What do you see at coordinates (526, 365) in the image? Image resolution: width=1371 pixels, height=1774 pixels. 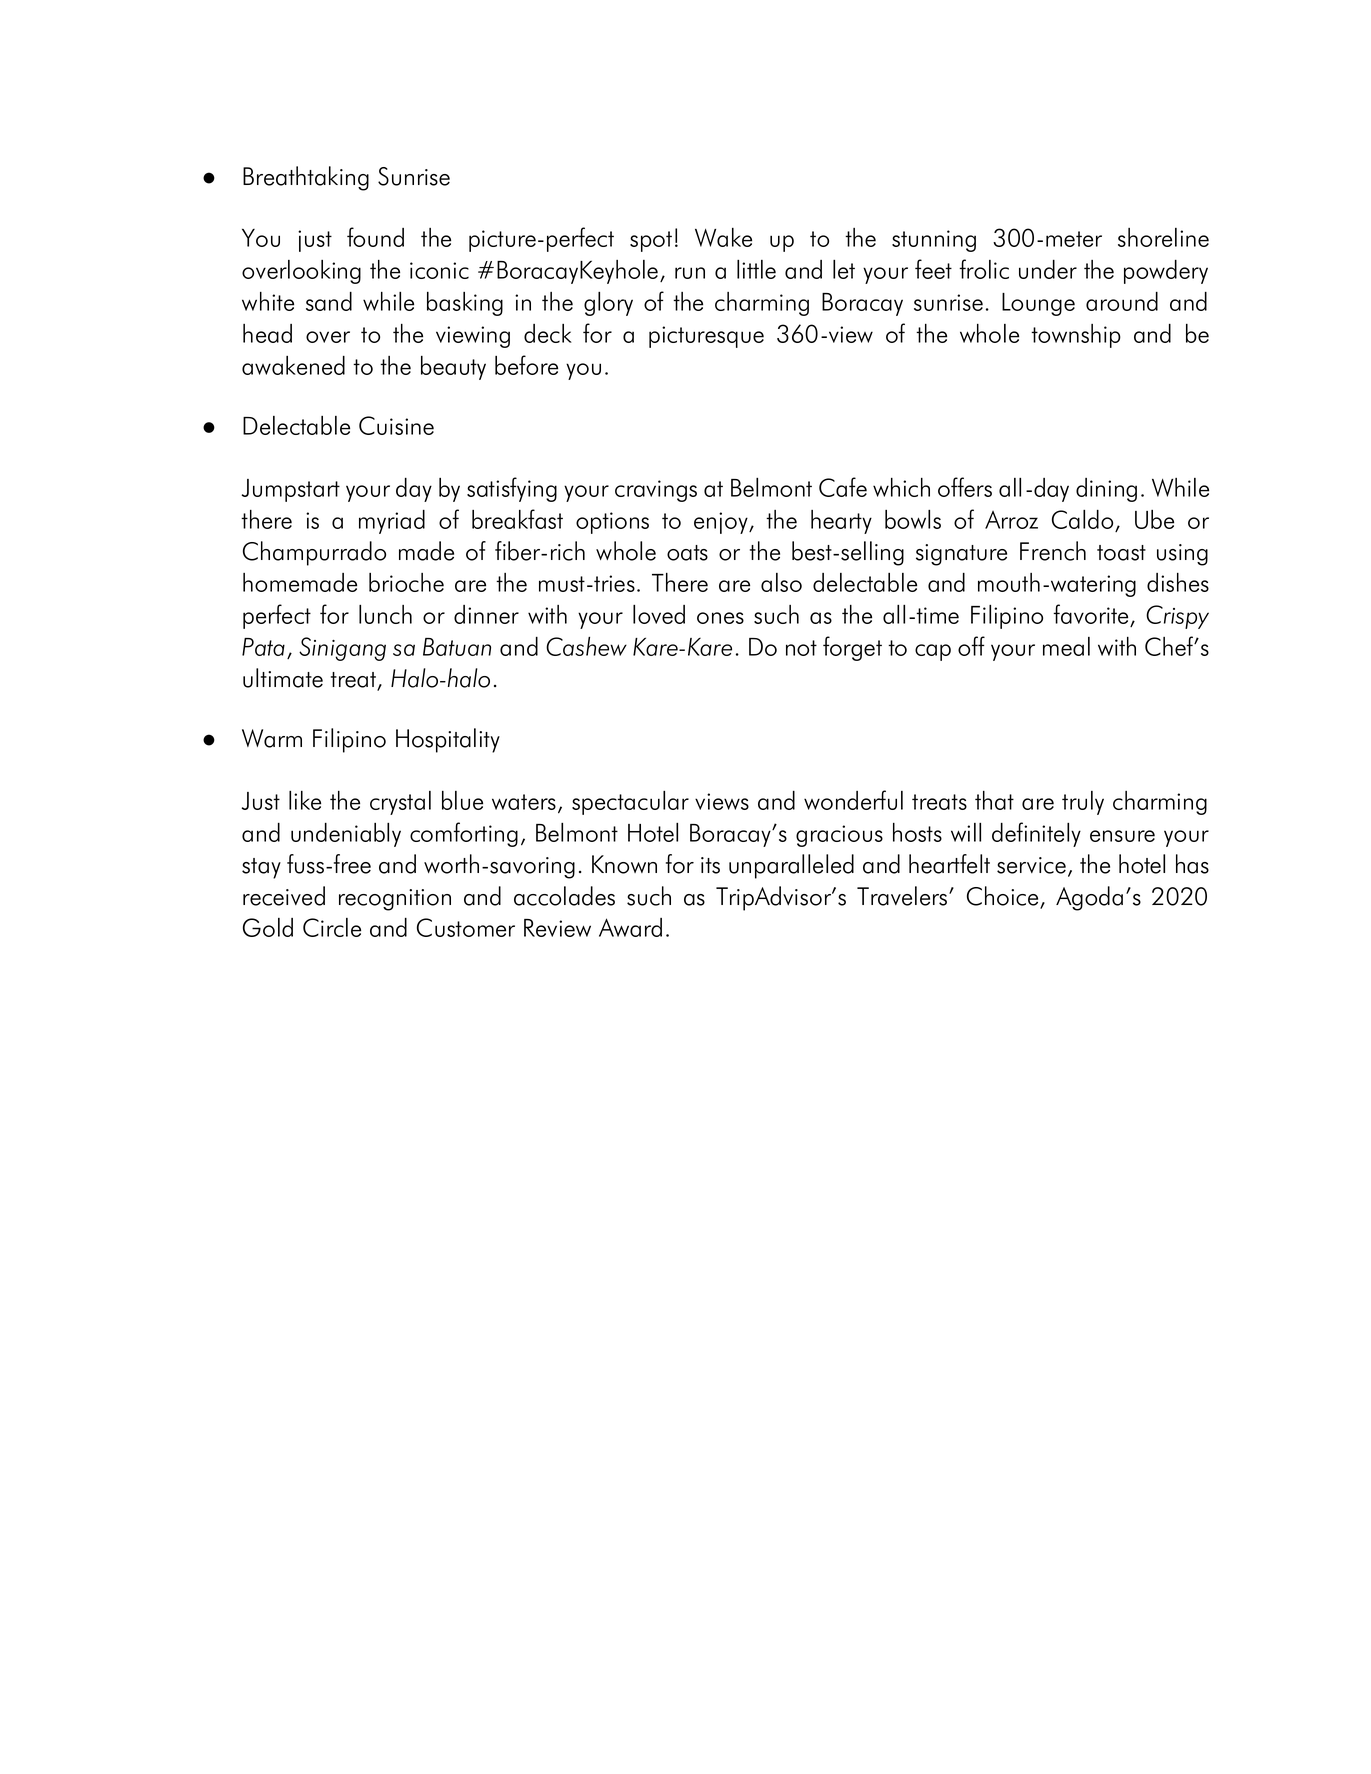 I see `before` at bounding box center [526, 365].
